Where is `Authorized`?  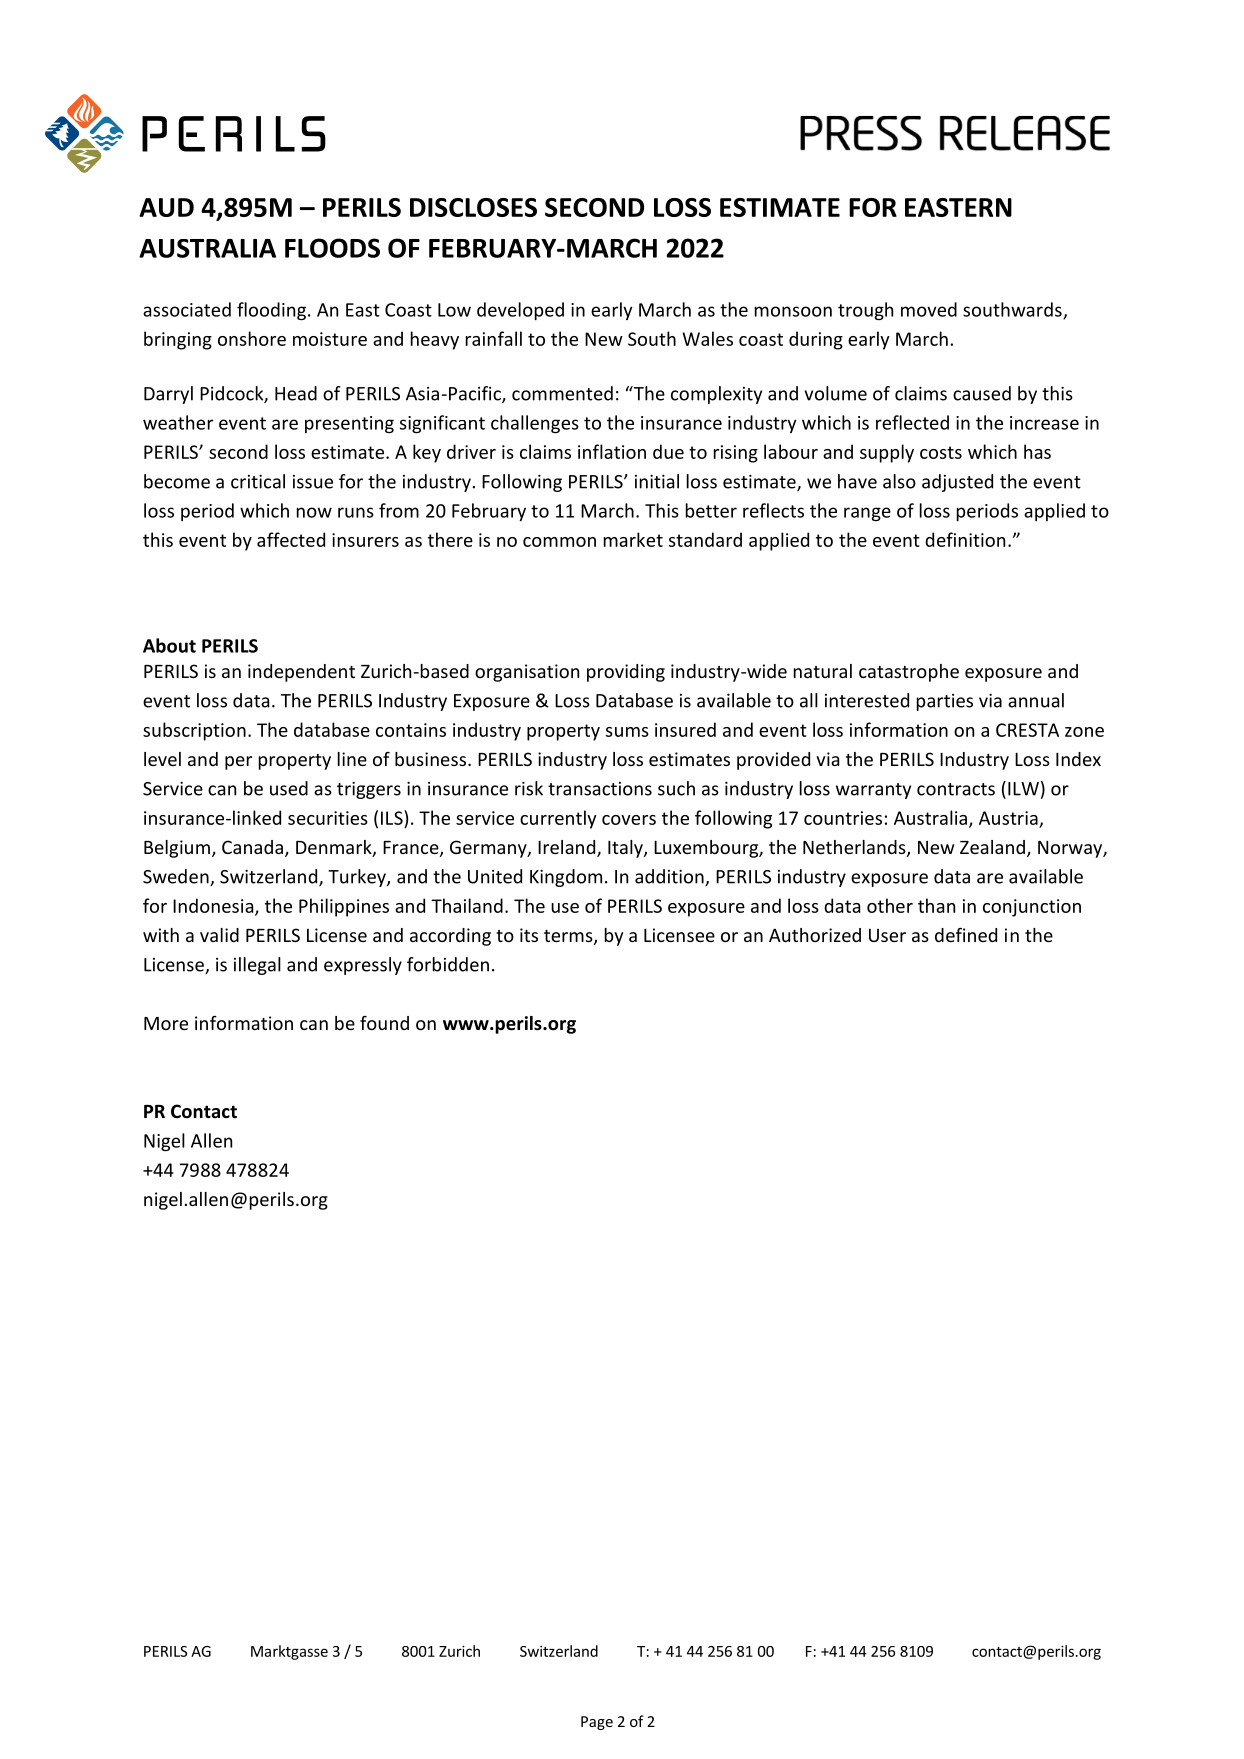 Authorized is located at coordinates (815, 935).
